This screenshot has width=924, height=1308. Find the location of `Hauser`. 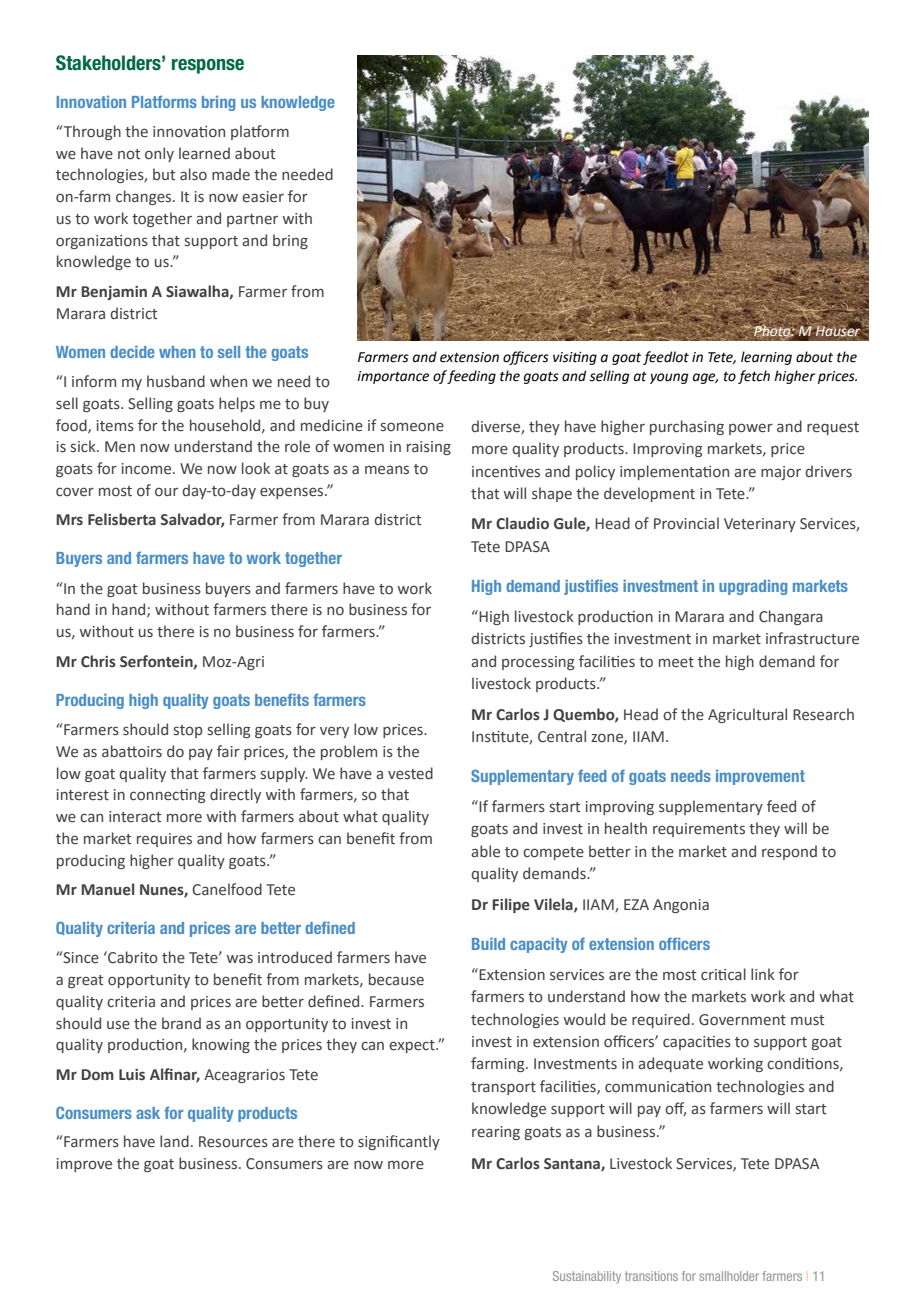

Hauser is located at coordinates (839, 330).
